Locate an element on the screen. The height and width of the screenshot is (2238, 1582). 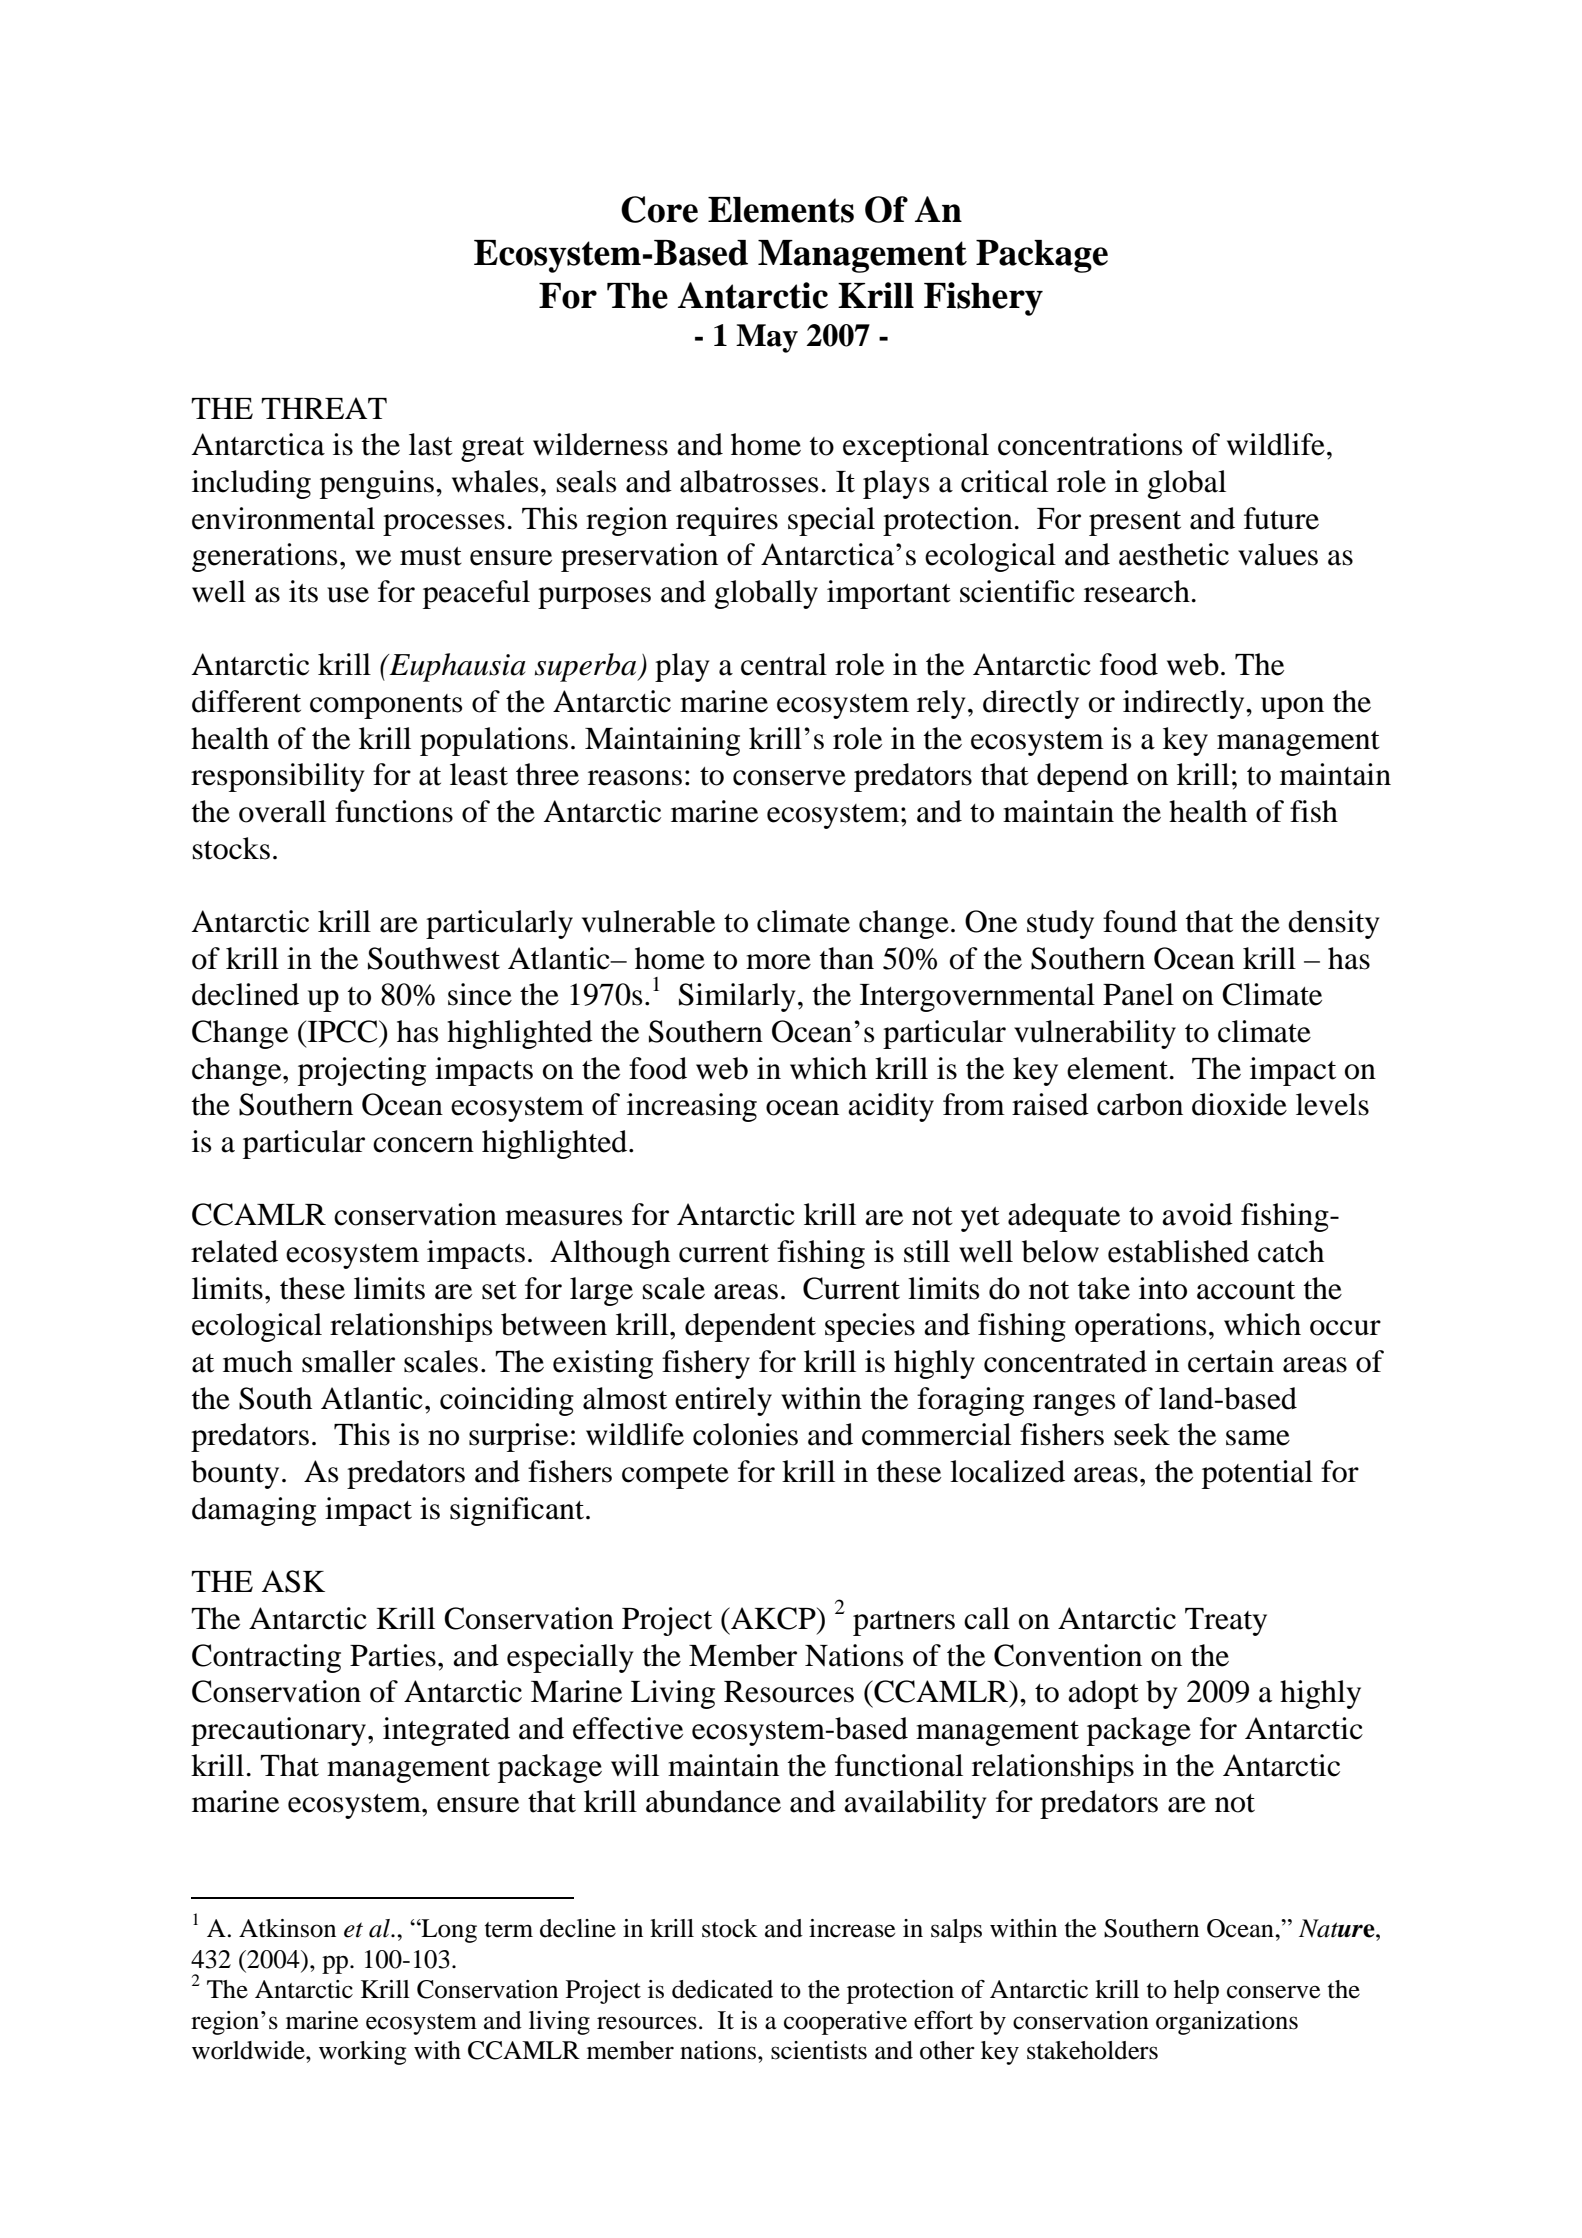
partners is located at coordinates (904, 1623).
